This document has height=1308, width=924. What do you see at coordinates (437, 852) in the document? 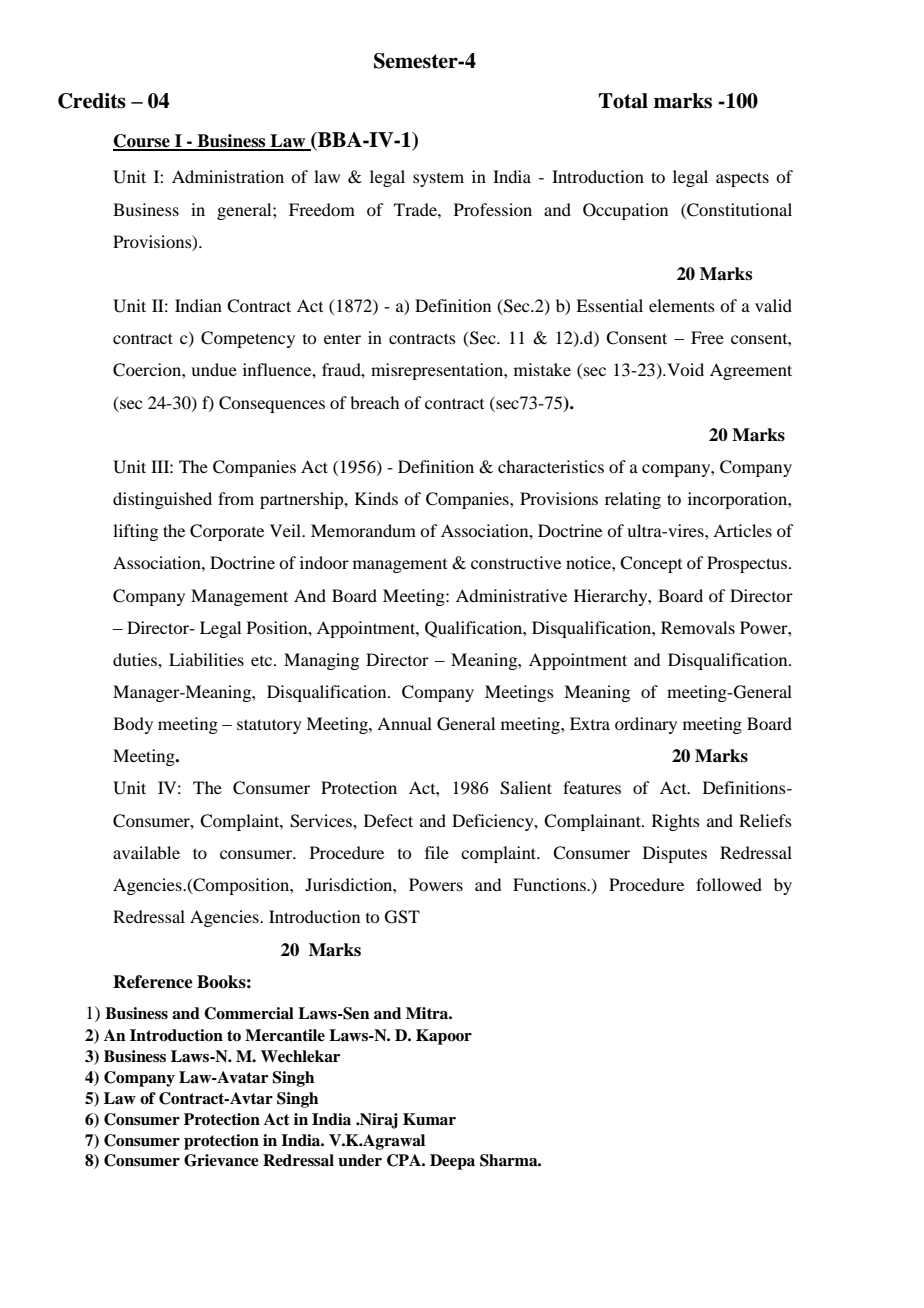
I see `file` at bounding box center [437, 852].
